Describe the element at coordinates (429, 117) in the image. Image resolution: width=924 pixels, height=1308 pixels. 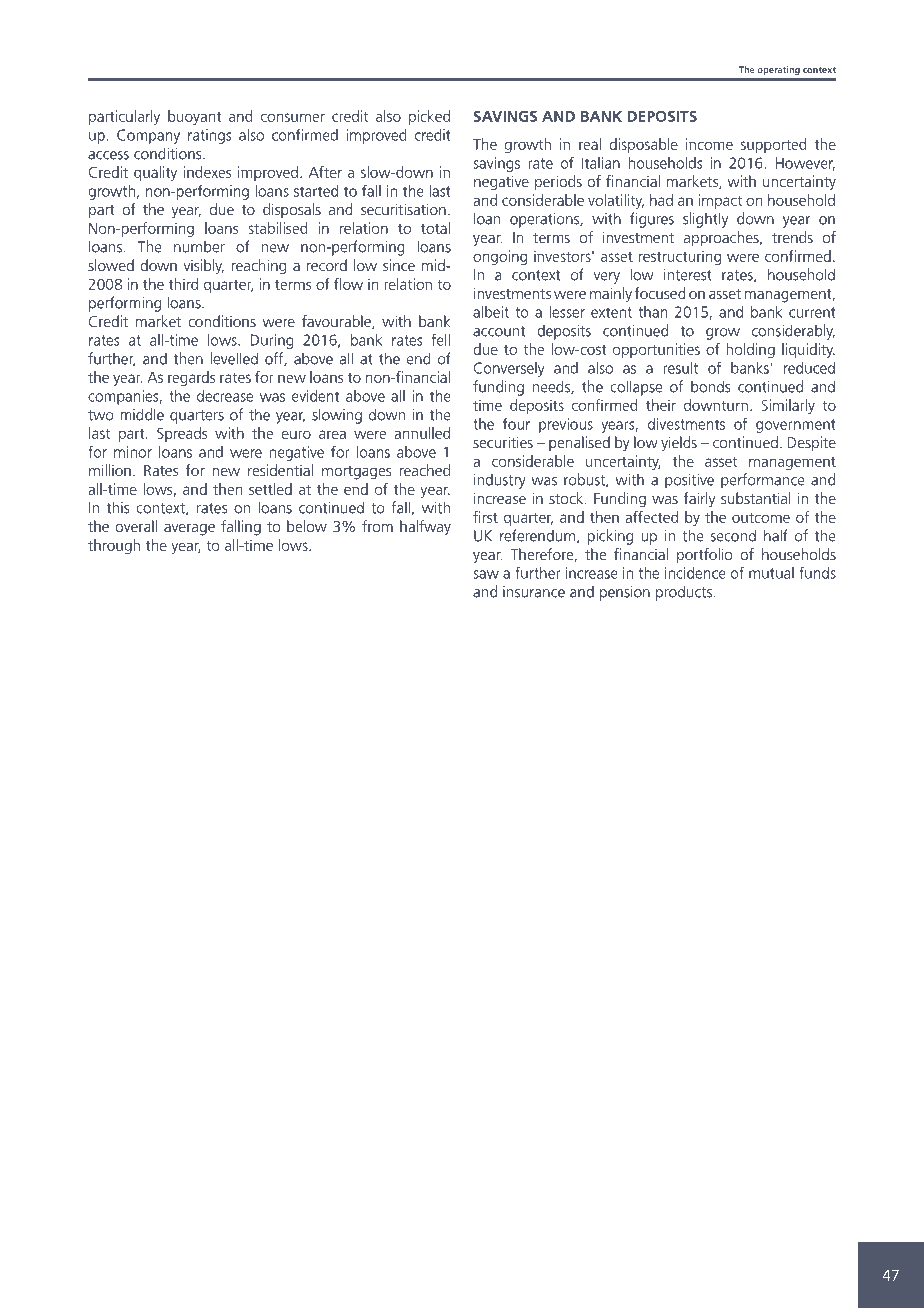
I see `picked` at that location.
